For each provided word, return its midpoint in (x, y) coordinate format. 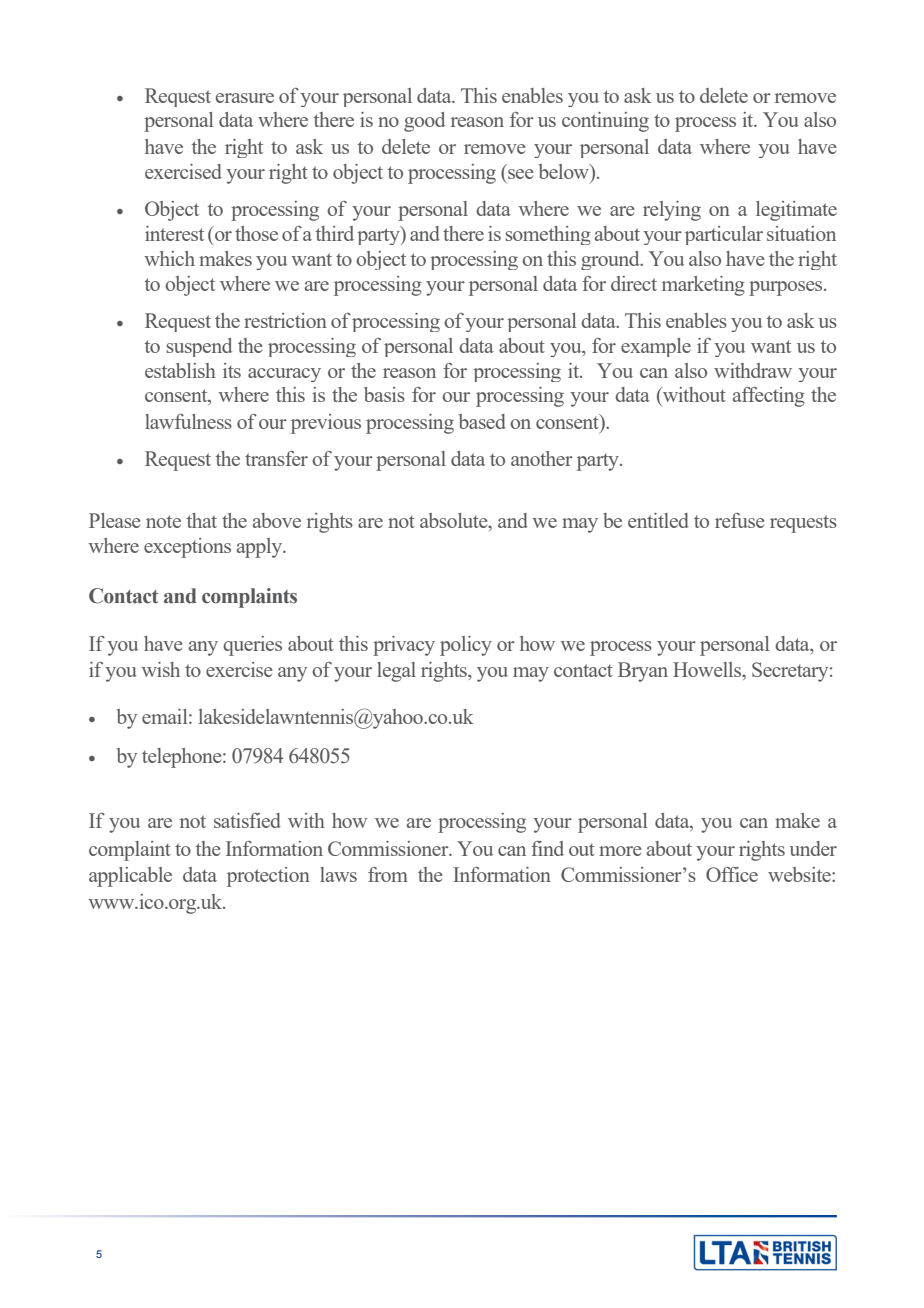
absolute (455, 522)
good (424, 122)
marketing (703, 286)
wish (160, 669)
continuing (605, 122)
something (548, 235)
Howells (708, 671)
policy (466, 646)
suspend (199, 347)
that (202, 520)
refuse (740, 520)
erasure (245, 98)
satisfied (247, 820)
